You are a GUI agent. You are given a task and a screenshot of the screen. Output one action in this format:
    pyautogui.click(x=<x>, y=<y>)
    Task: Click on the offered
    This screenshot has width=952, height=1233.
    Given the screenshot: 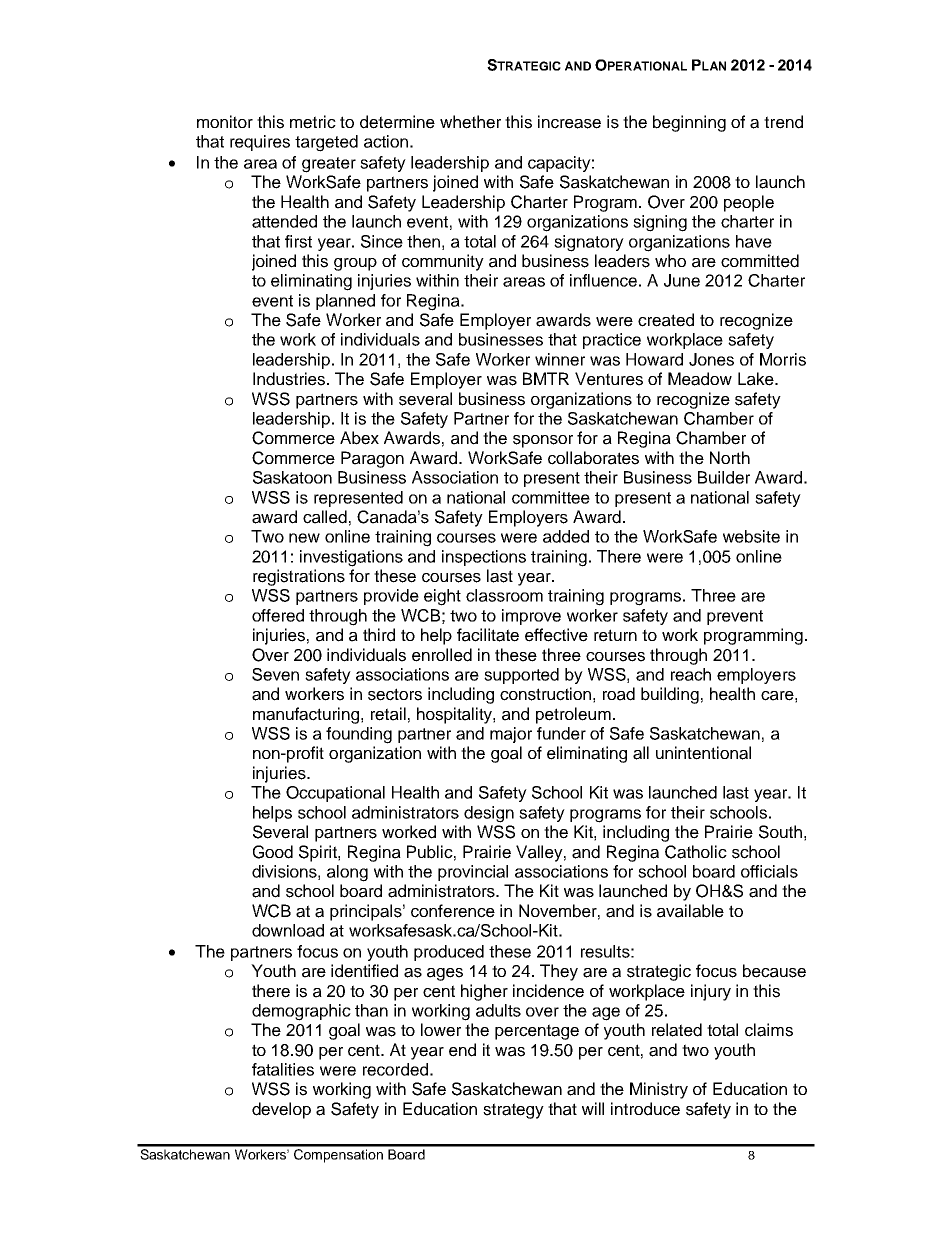 What is the action you would take?
    pyautogui.click(x=278, y=615)
